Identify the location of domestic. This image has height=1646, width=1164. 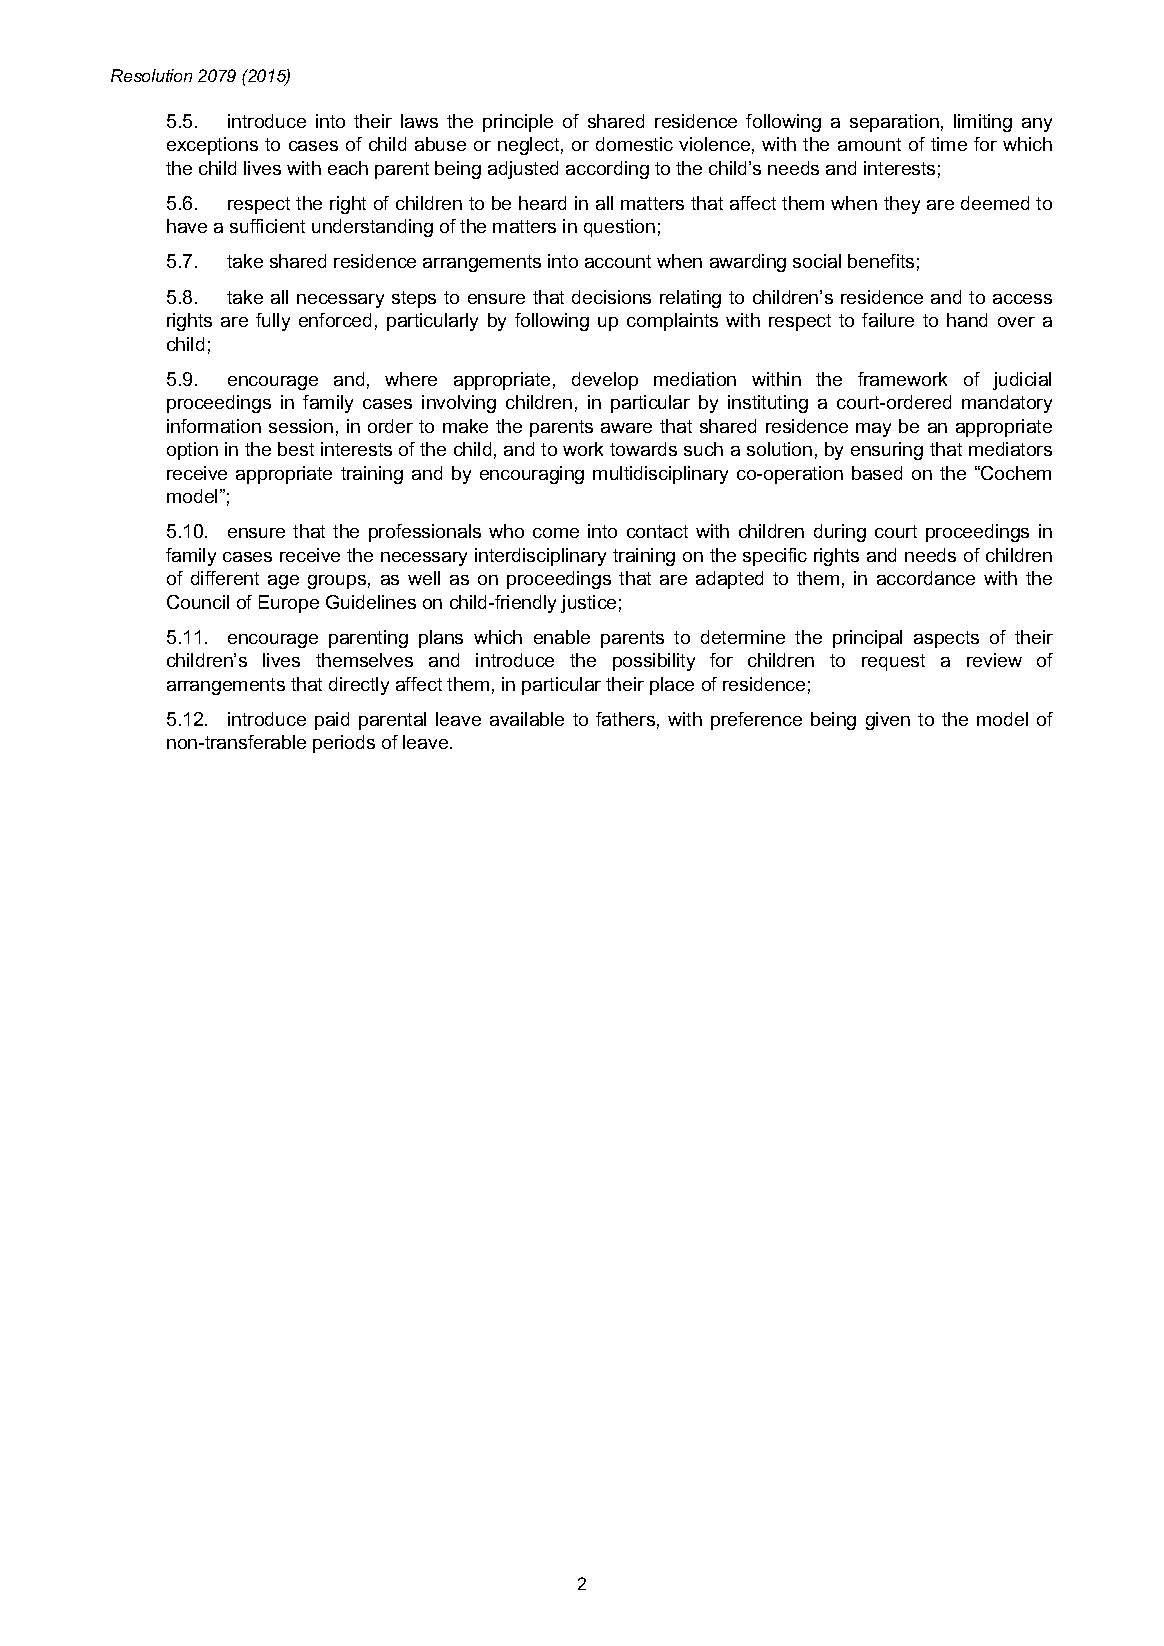
(634, 144).
